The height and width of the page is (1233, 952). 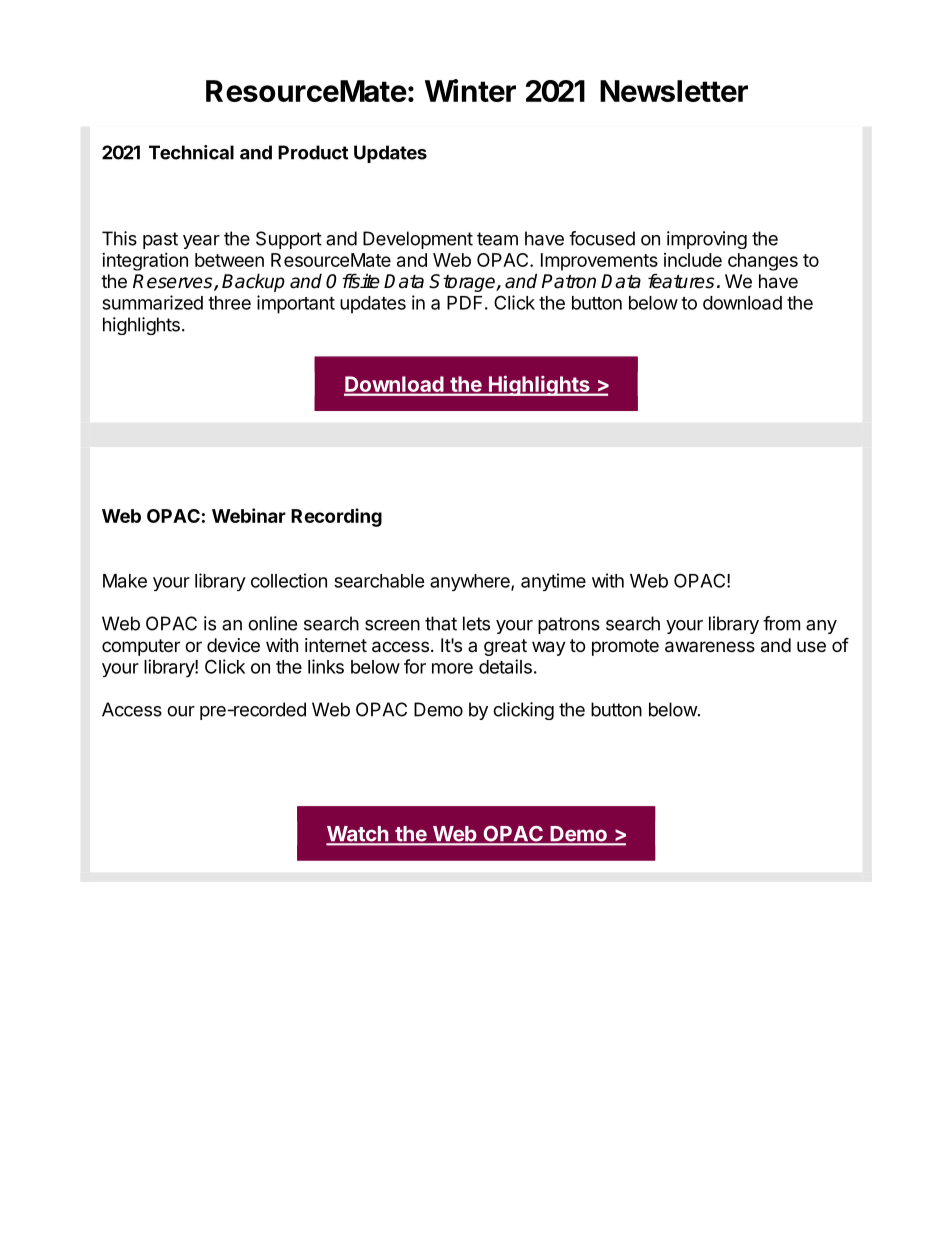 What do you see at coordinates (229, 303) in the page?
I see `three` at bounding box center [229, 303].
